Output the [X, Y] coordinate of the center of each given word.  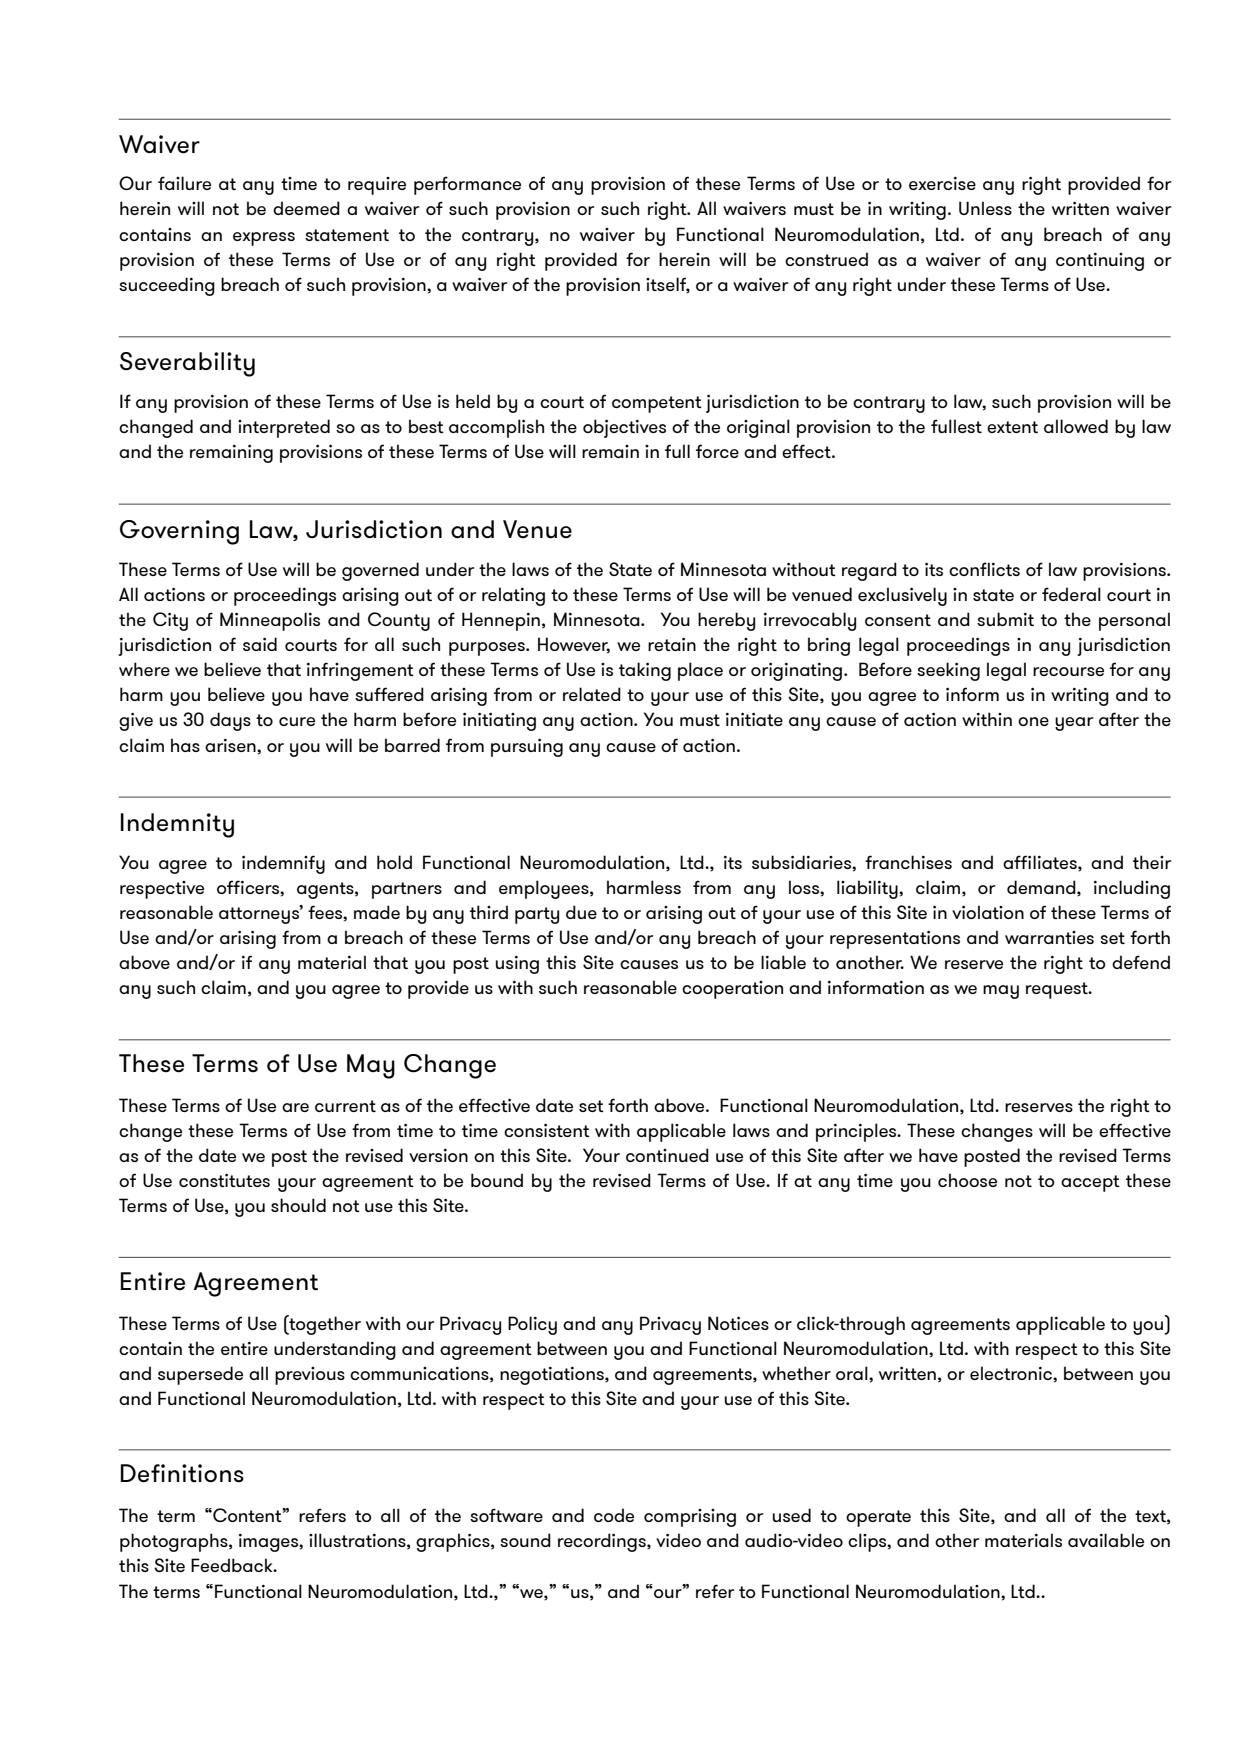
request [1058, 990]
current [345, 1106]
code [614, 1515]
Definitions [182, 1473]
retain [672, 644]
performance [467, 185]
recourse [1068, 671]
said [260, 644]
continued [667, 1155]
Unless [985, 208]
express [264, 239]
